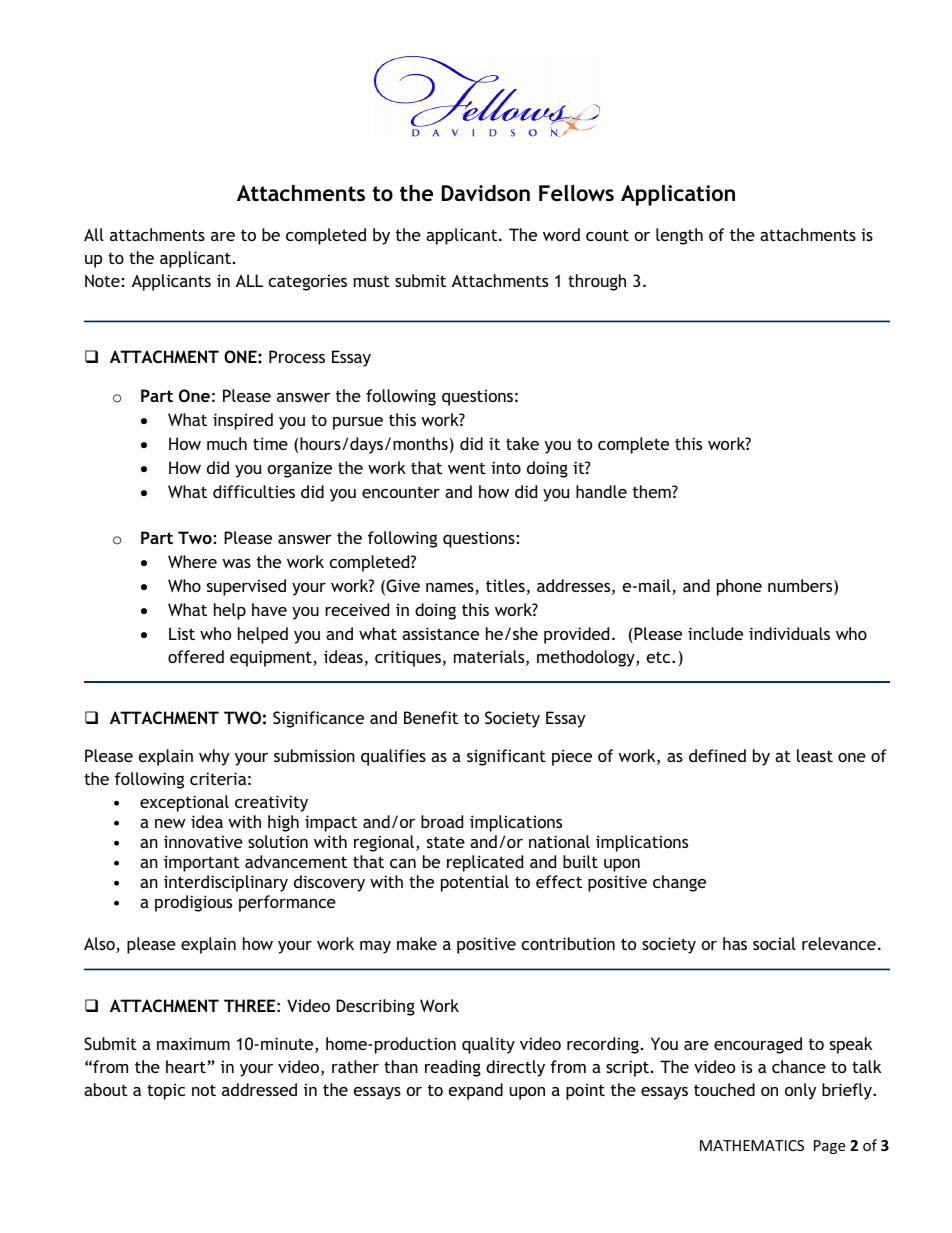 Image resolution: width=952 pixels, height=1233 pixels. Describe the element at coordinates (102, 280) in the screenshot. I see `Note` at that location.
